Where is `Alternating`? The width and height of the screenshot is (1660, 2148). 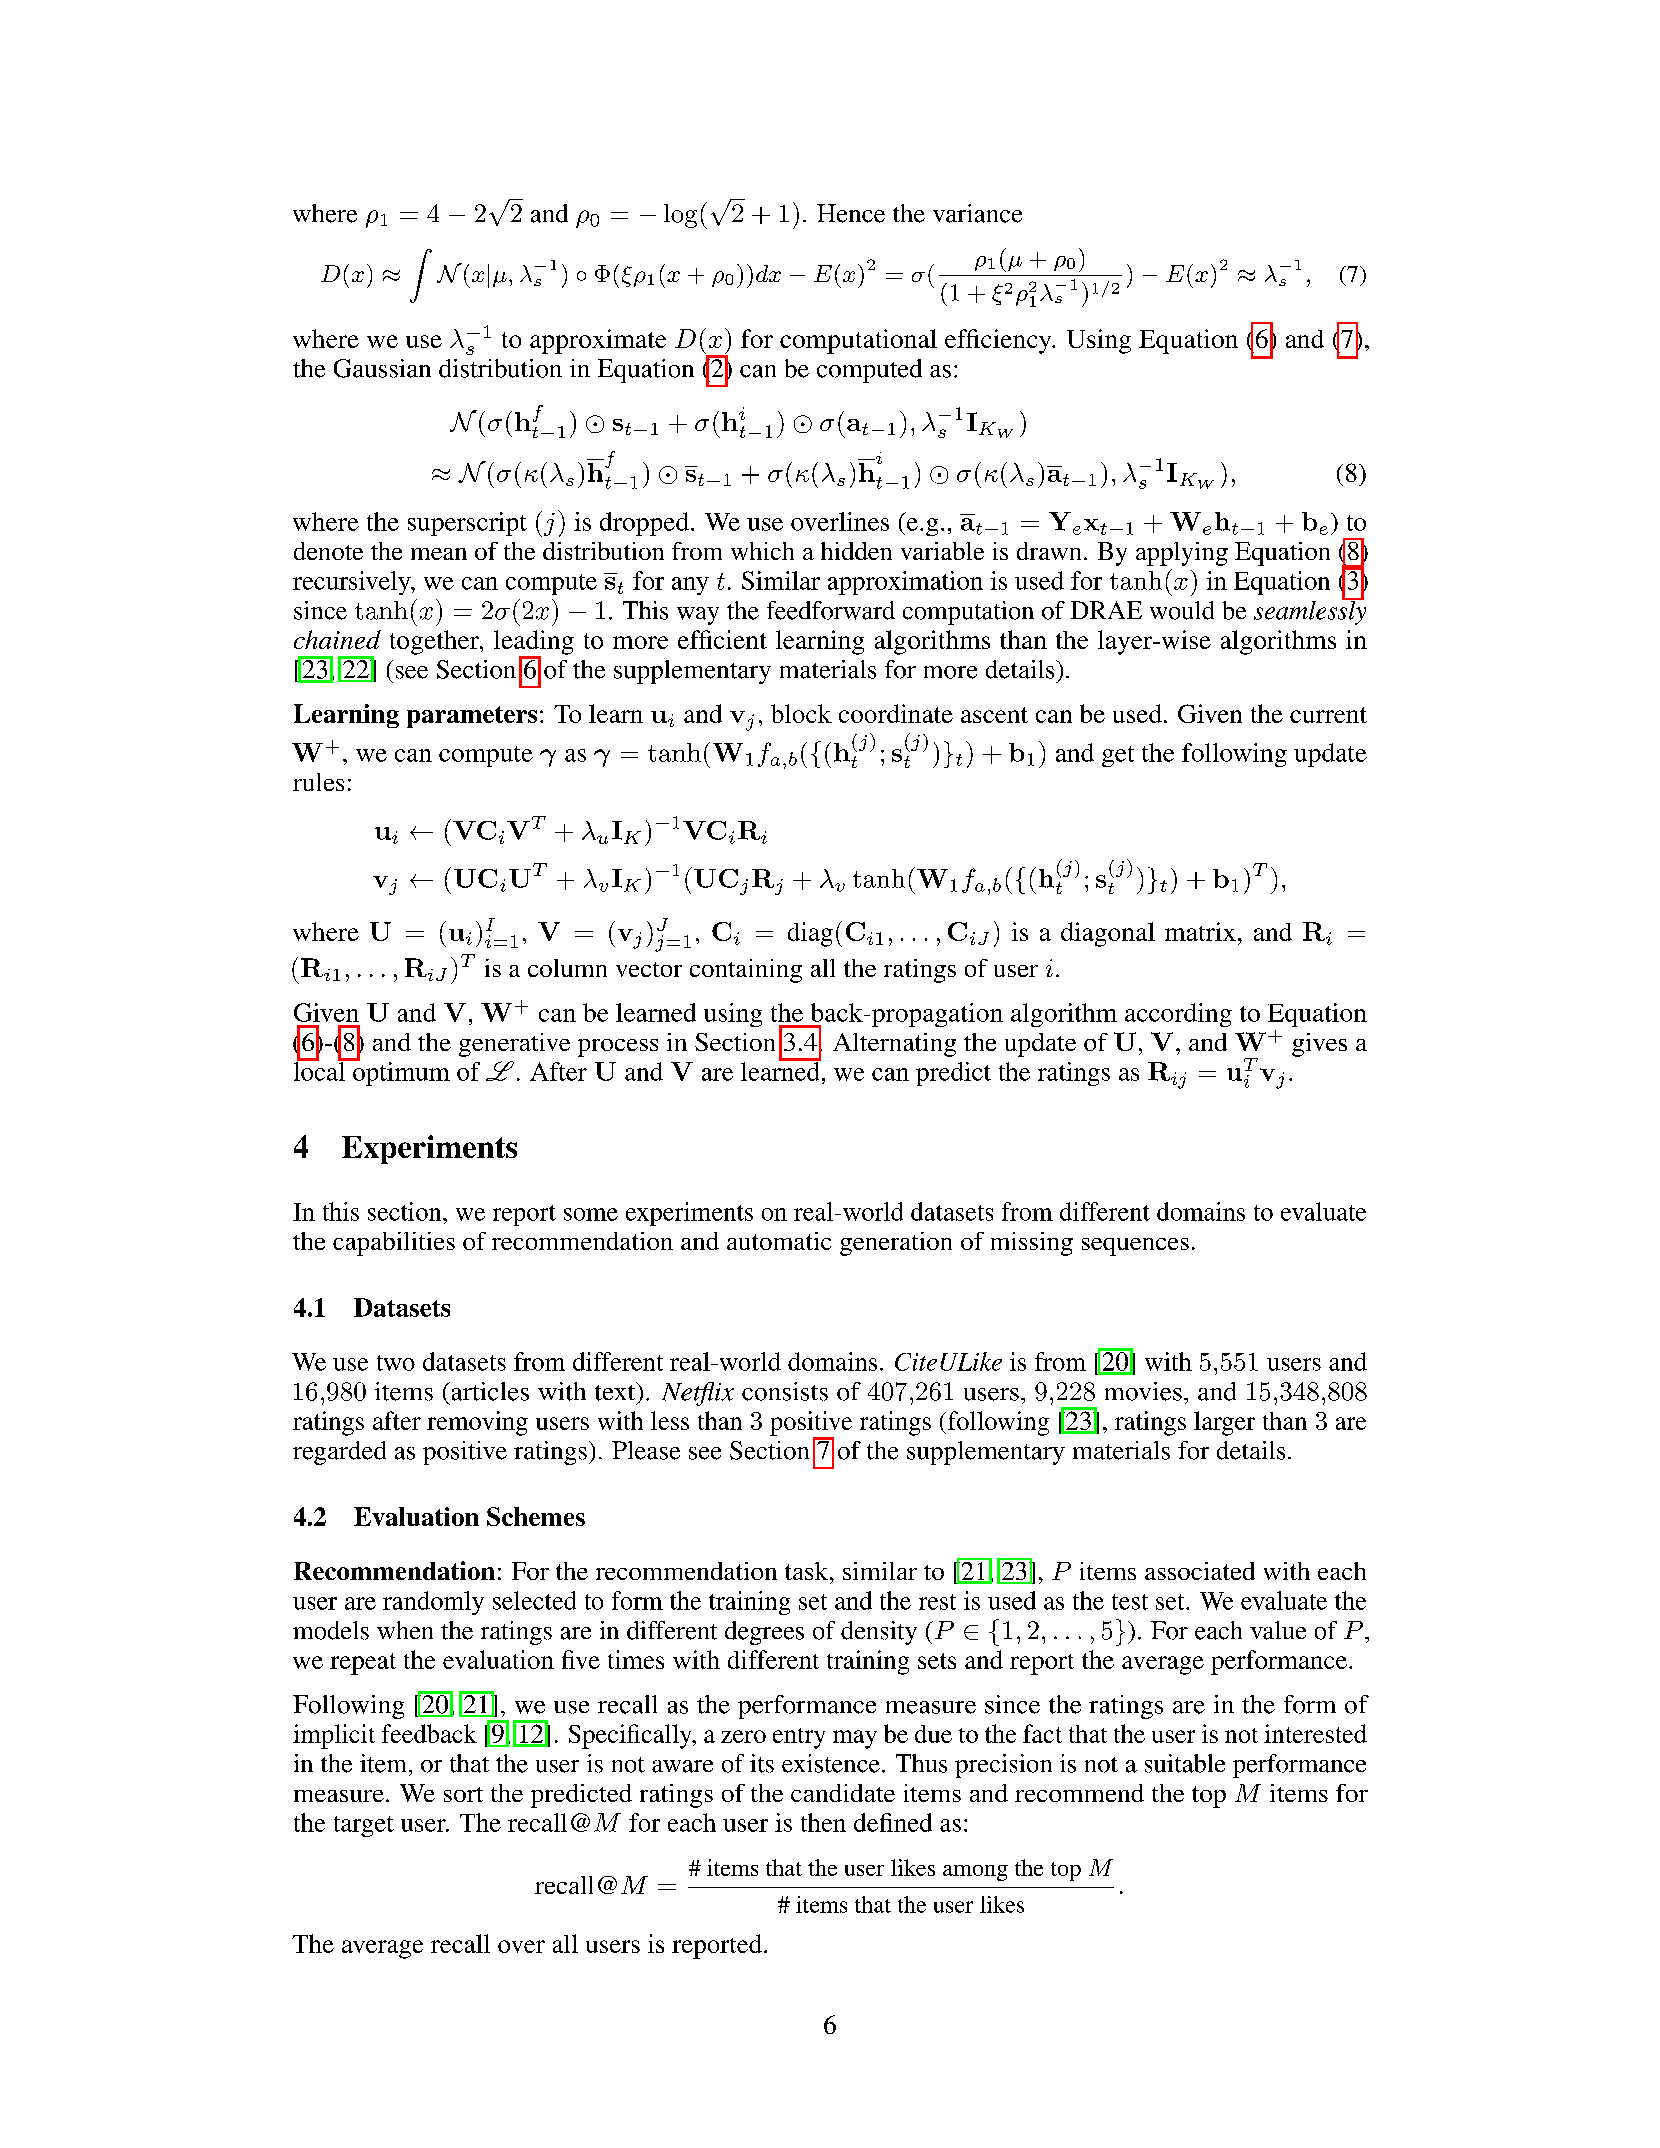
Alternating is located at coordinates (894, 1045).
